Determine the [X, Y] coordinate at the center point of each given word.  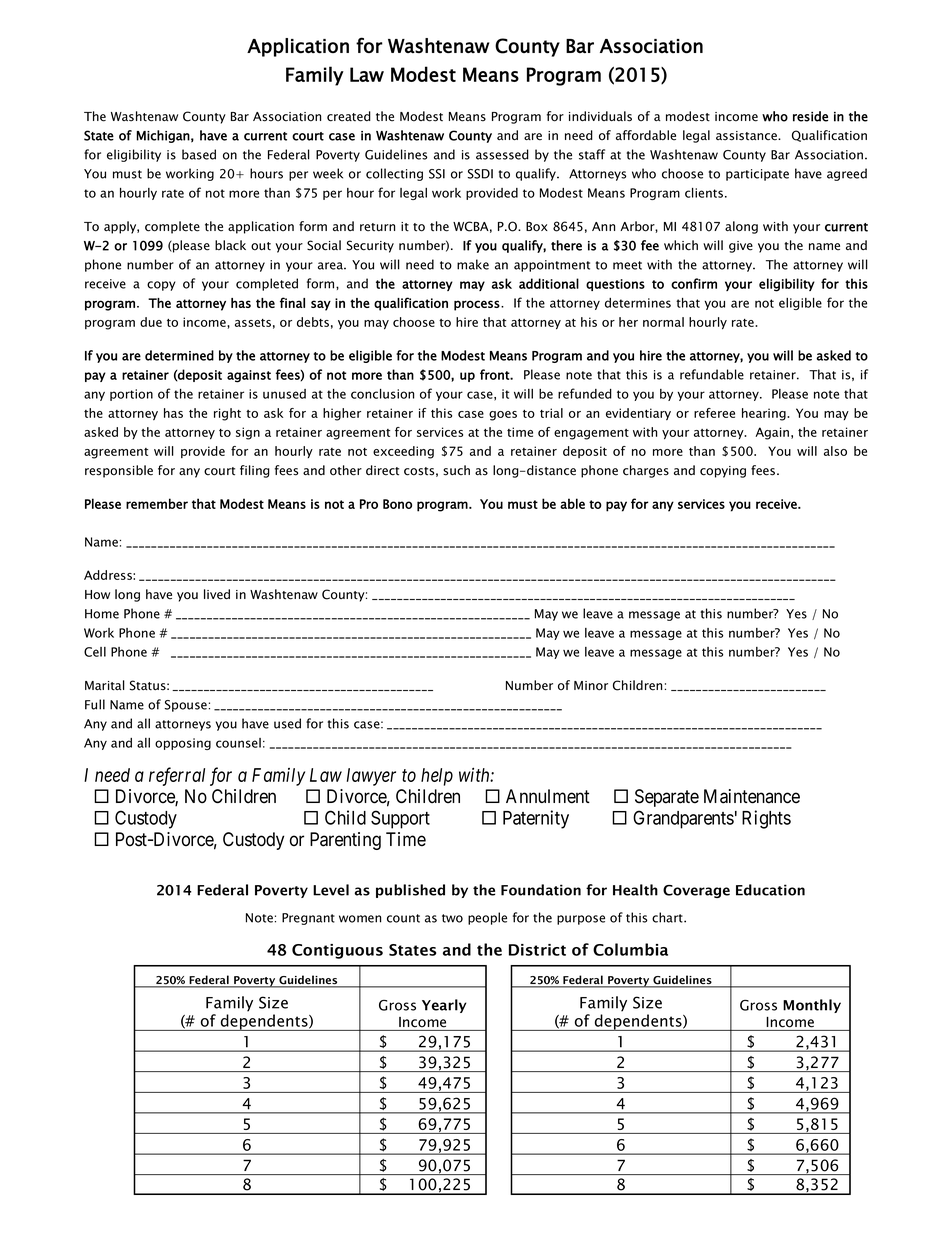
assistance [747, 136]
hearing [765, 414]
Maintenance [752, 796]
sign [248, 433]
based [199, 154]
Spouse [186, 706]
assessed [502, 154]
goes [503, 416]
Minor [591, 686]
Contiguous [337, 951]
